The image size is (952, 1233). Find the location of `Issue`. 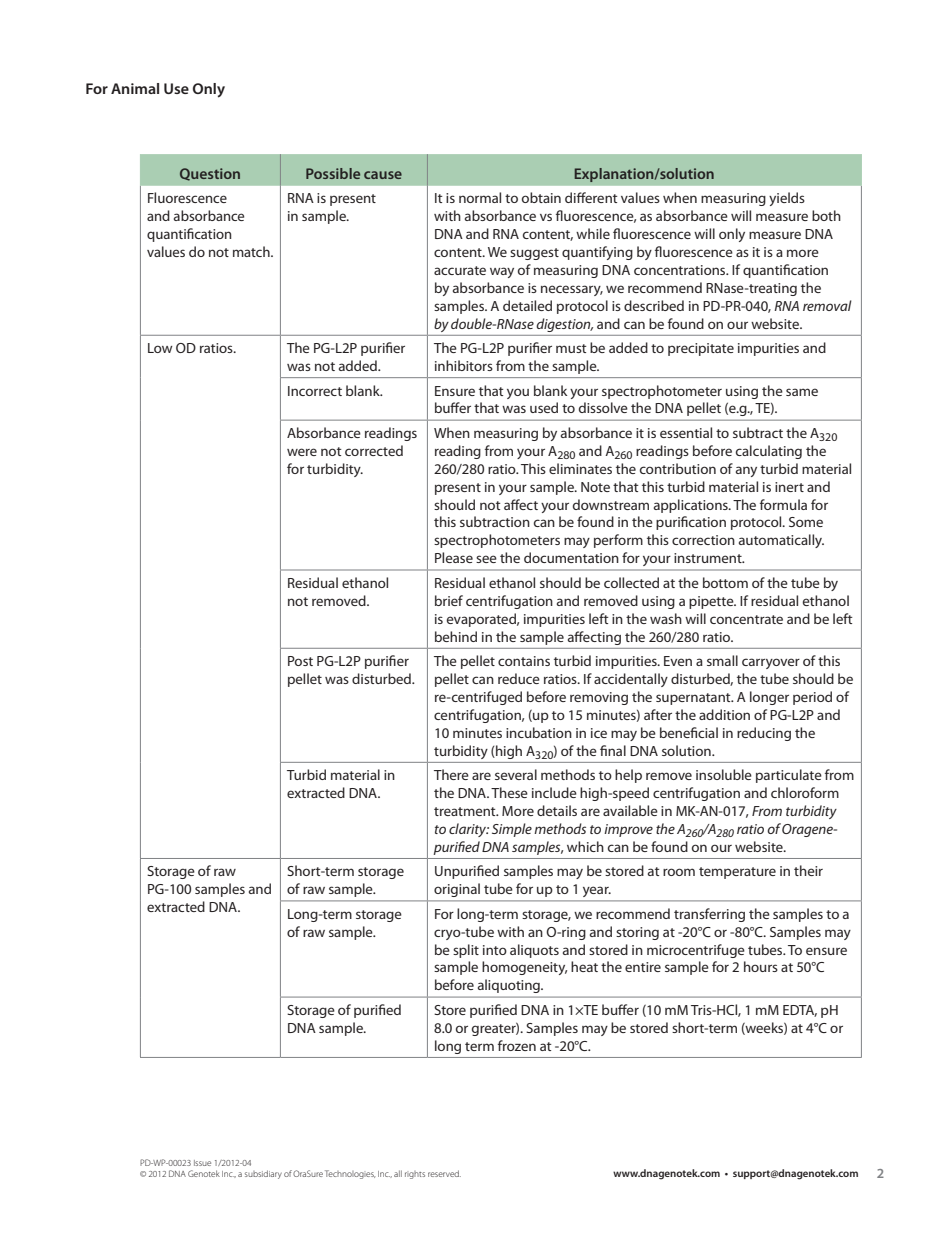

Issue is located at coordinates (202, 1163).
